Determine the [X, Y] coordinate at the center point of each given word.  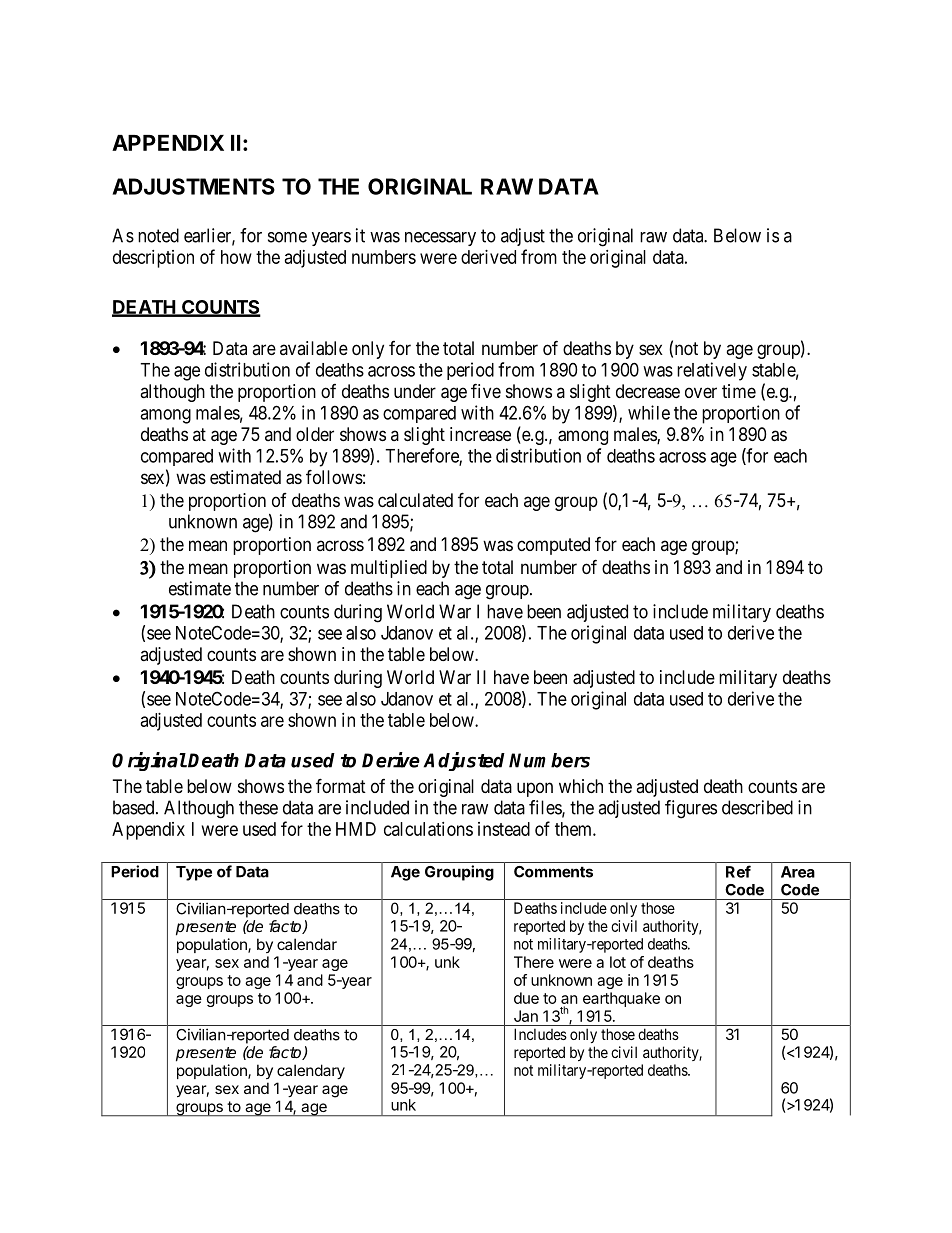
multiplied [389, 569]
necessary [440, 239]
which [581, 786]
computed [553, 546]
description [153, 259]
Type [194, 873]
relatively [712, 371]
